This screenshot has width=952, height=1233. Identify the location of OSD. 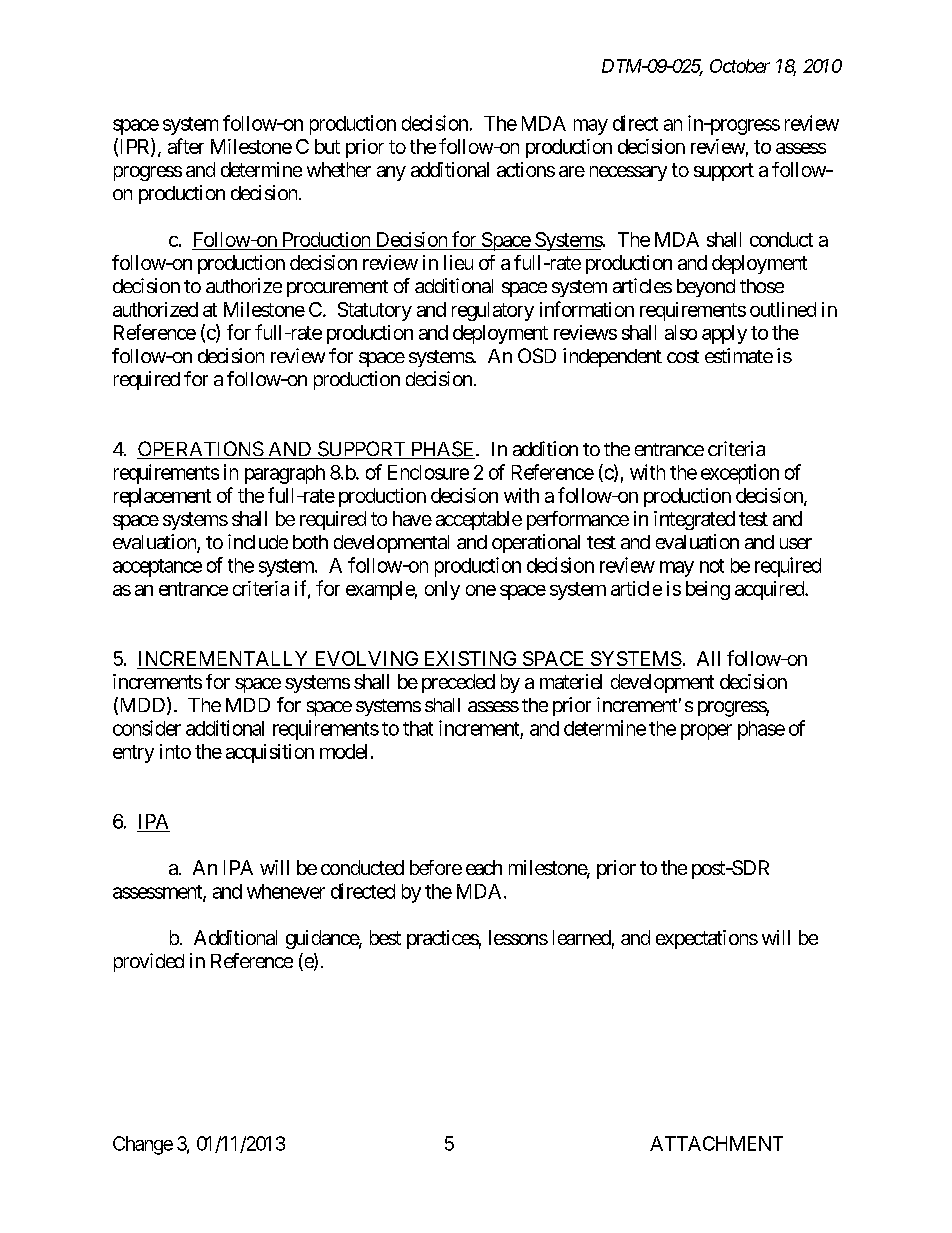
(537, 355).
